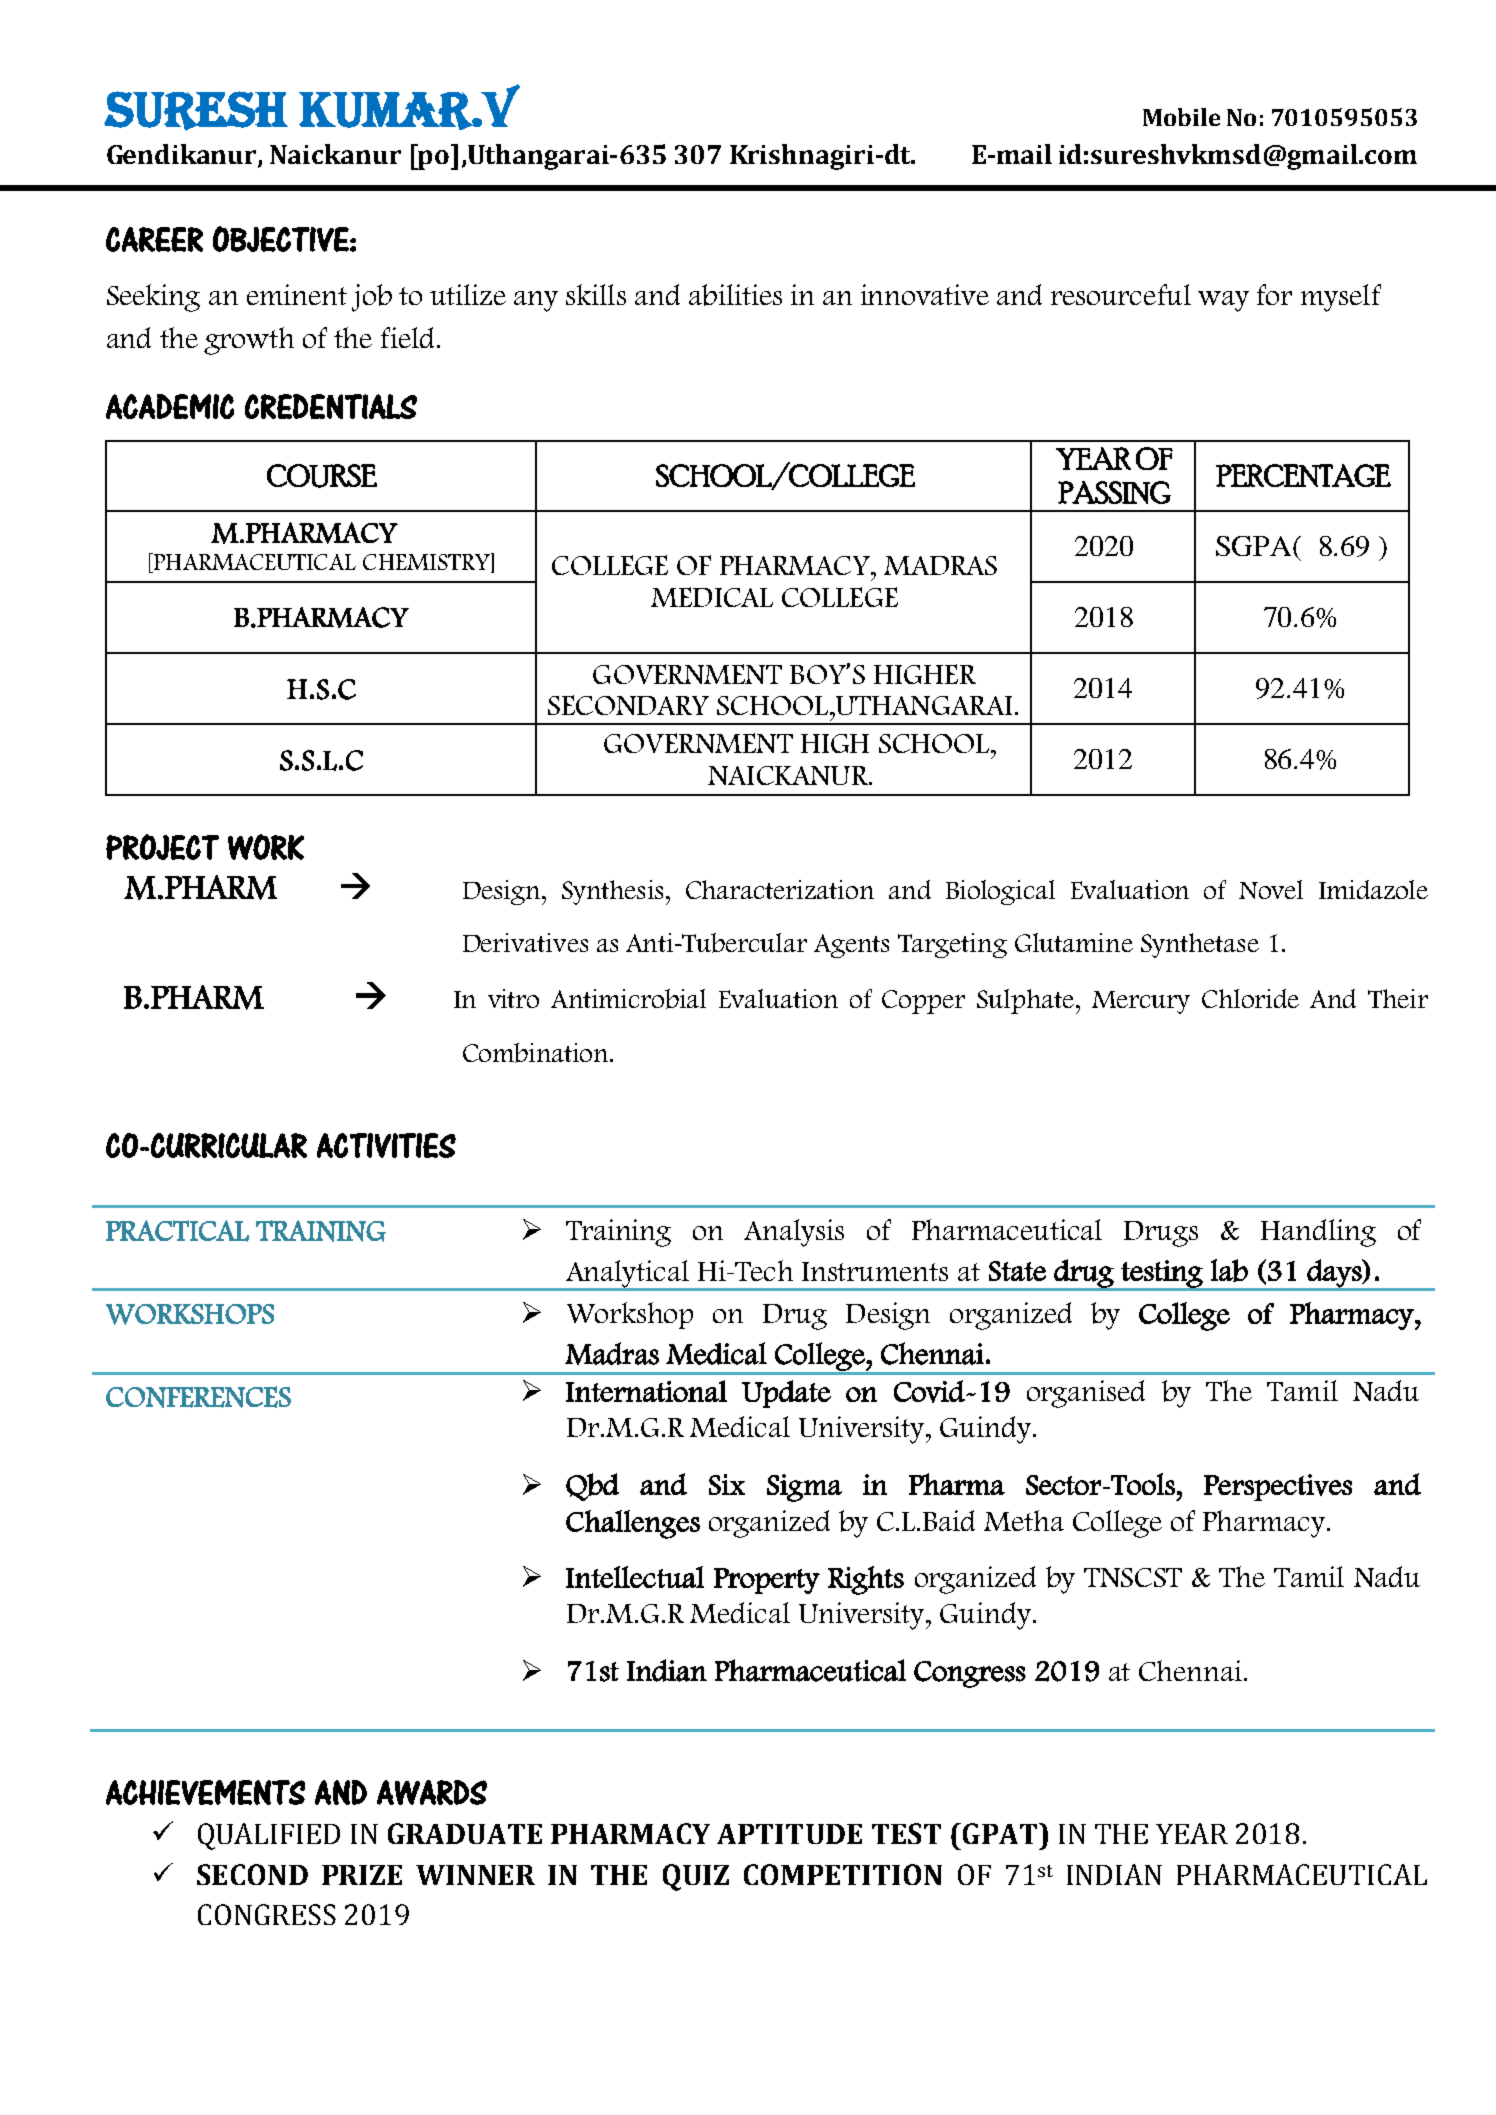 The width and height of the document is (1496, 2115). I want to click on ACTIVITIES, so click(386, 1145).
